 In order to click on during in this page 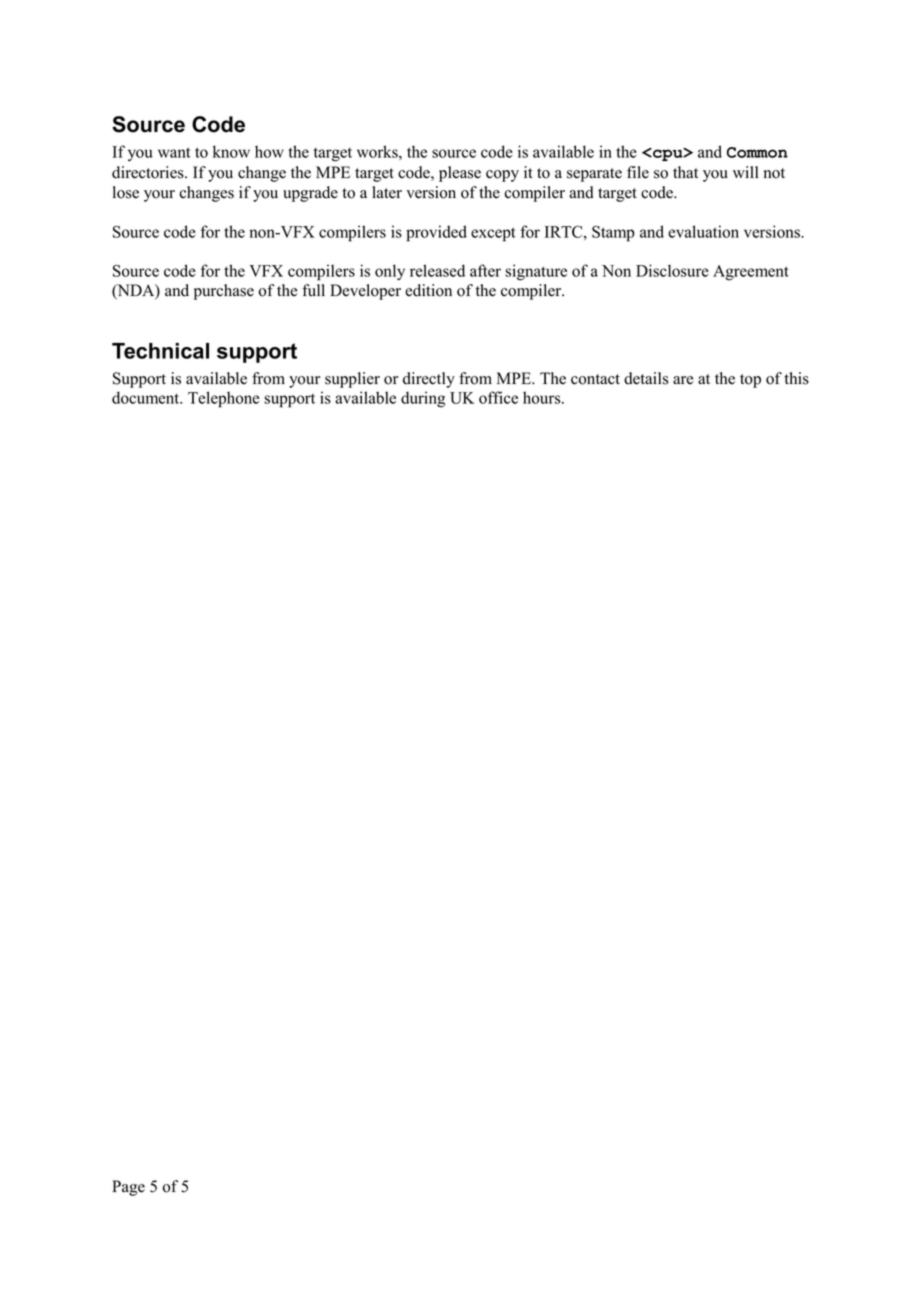, I will do `click(423, 399)`.
